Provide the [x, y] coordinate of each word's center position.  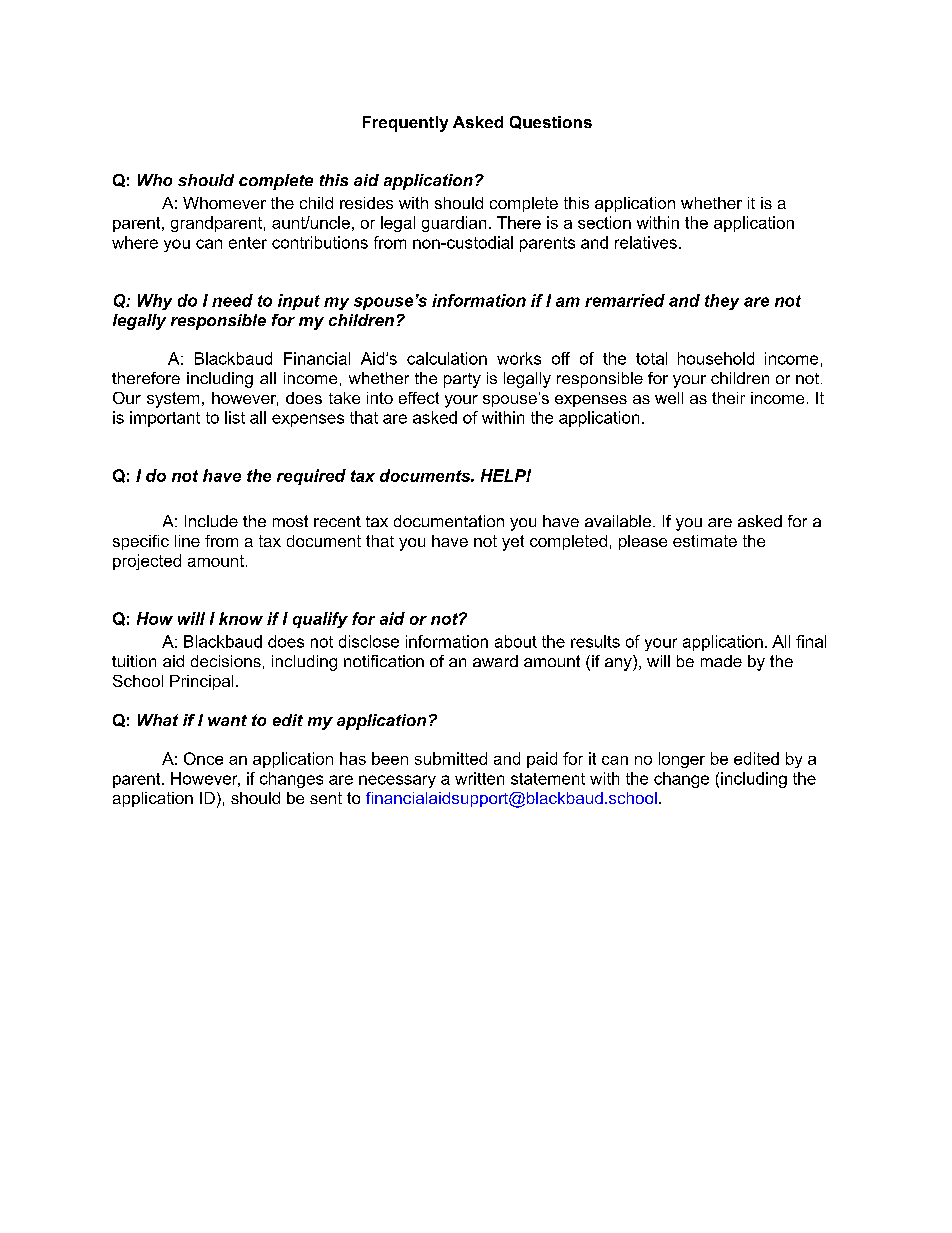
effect [419, 398]
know [241, 618]
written [479, 778]
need [232, 300]
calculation [447, 358]
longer [682, 760]
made [721, 661]
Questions [551, 122]
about [516, 641]
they [722, 302]
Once [203, 758]
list [235, 417]
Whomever [224, 203]
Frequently [405, 124]
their [728, 398]
